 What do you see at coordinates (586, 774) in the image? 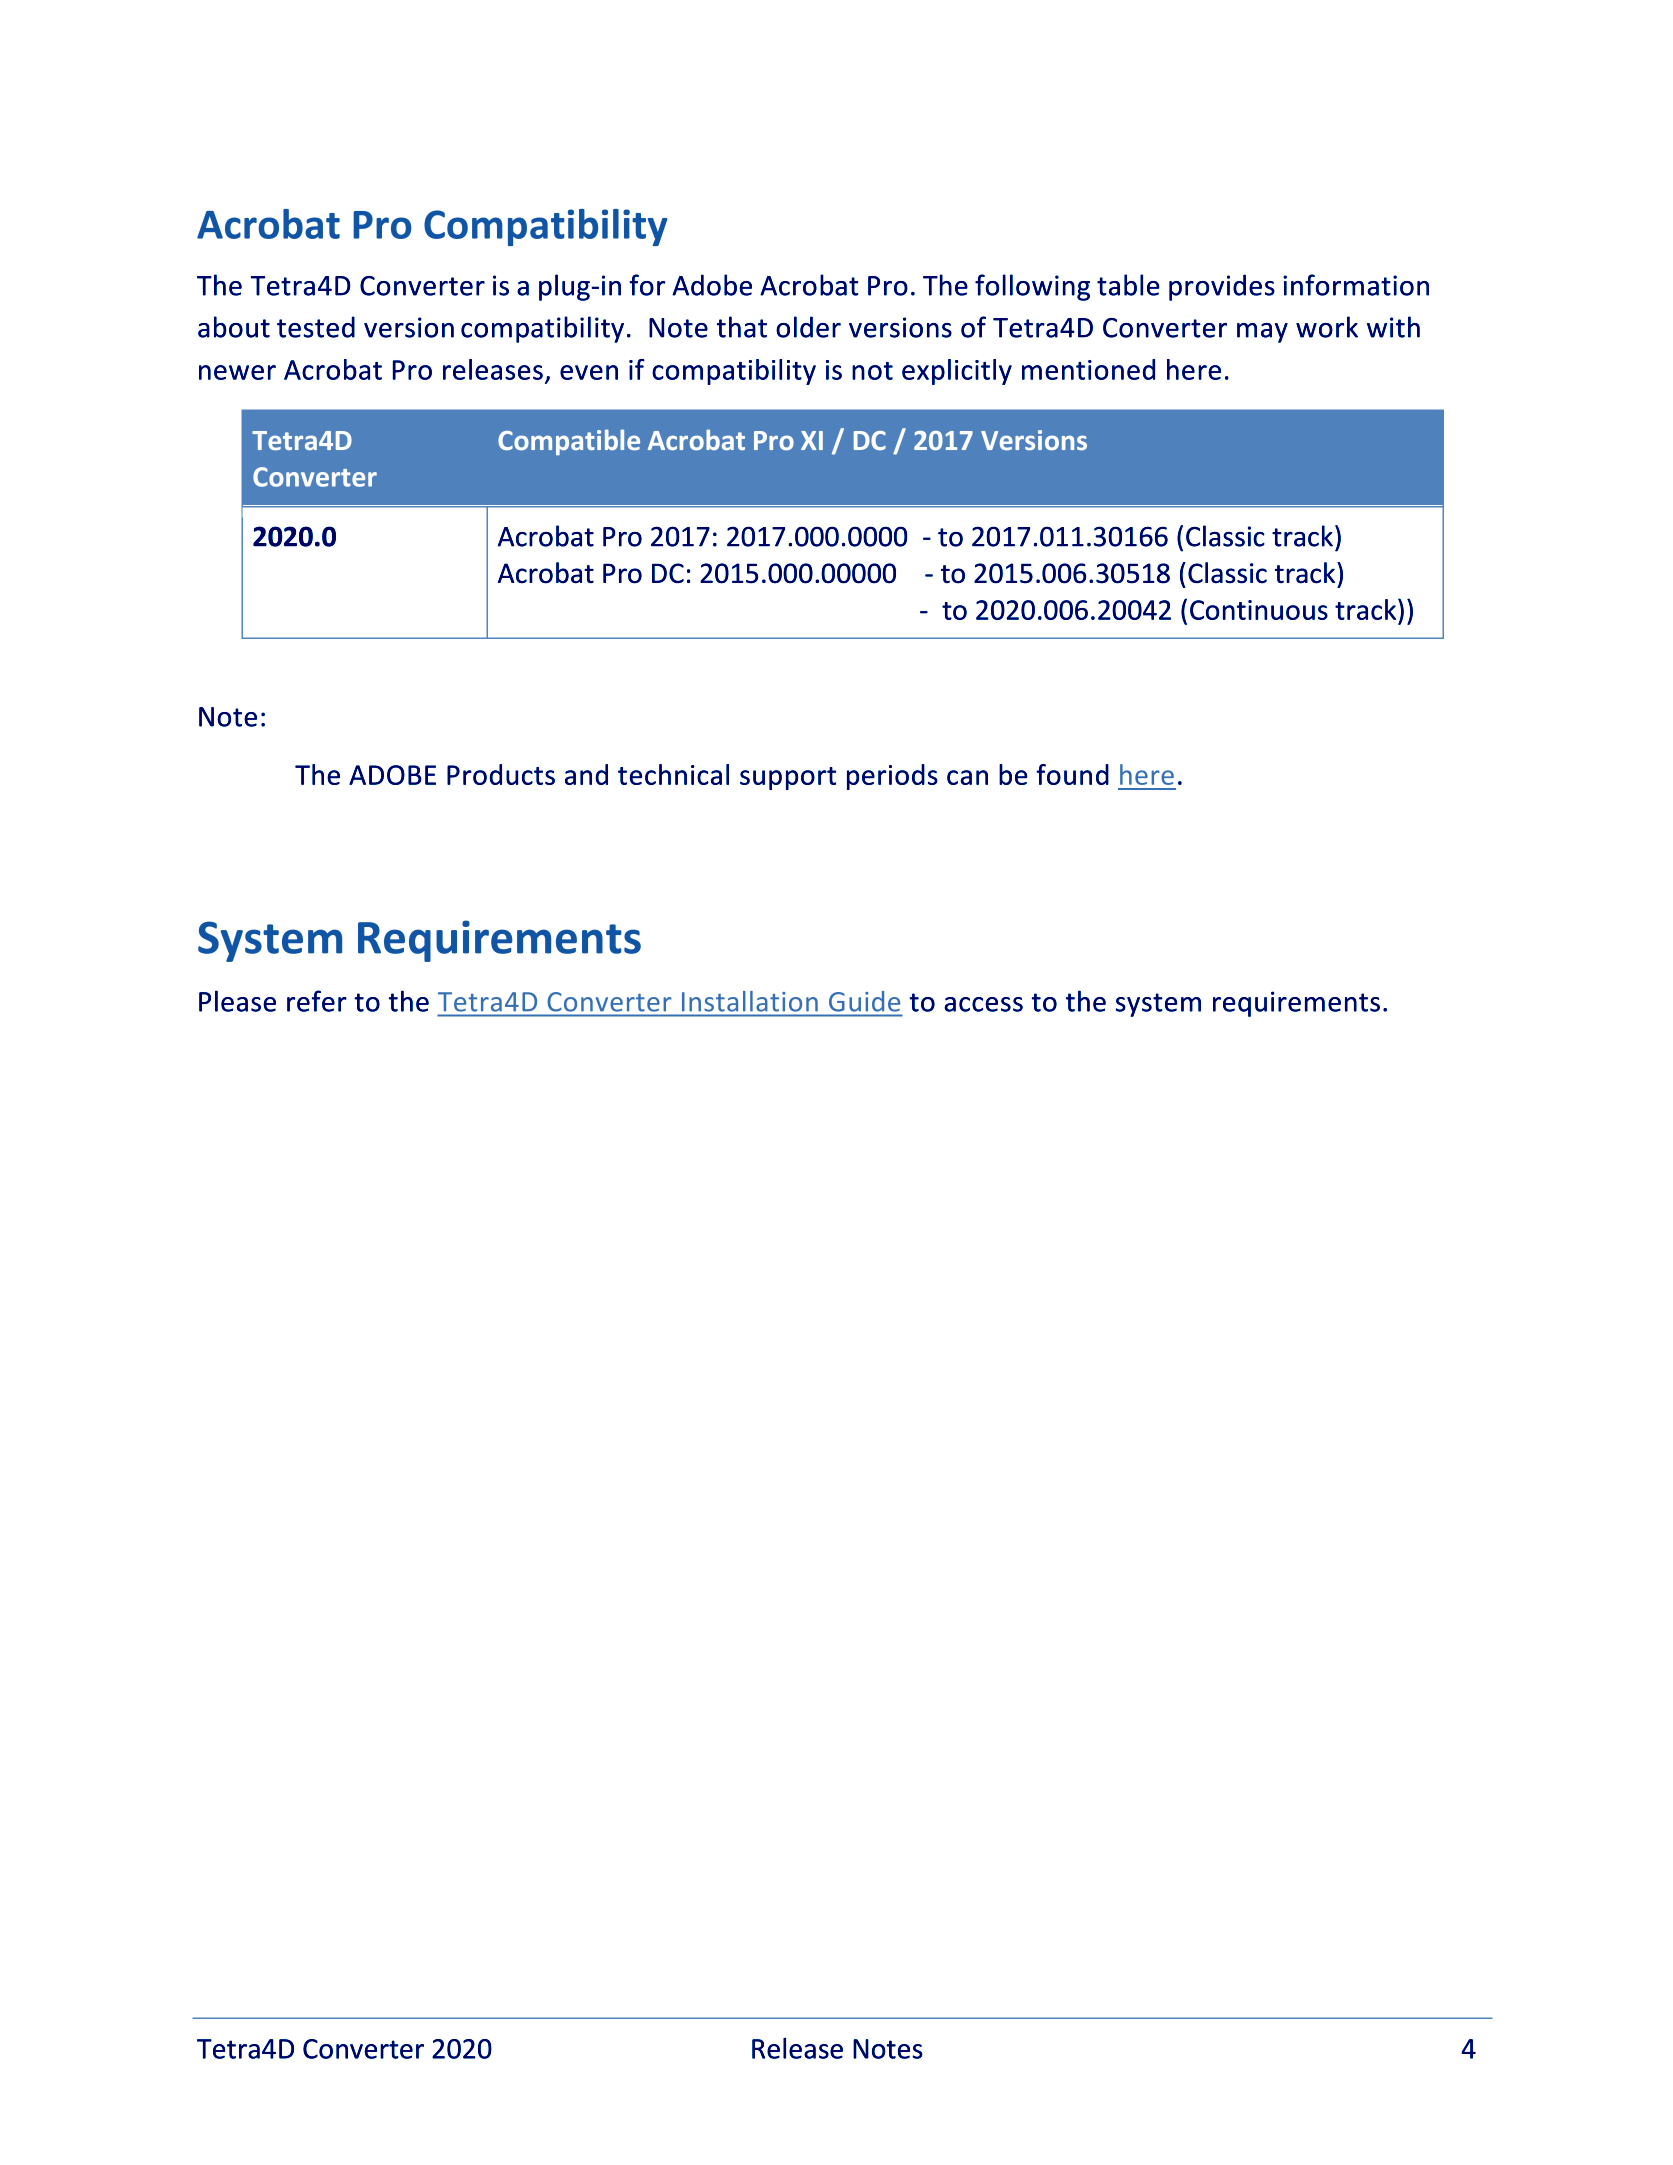
I see `and` at bounding box center [586, 774].
